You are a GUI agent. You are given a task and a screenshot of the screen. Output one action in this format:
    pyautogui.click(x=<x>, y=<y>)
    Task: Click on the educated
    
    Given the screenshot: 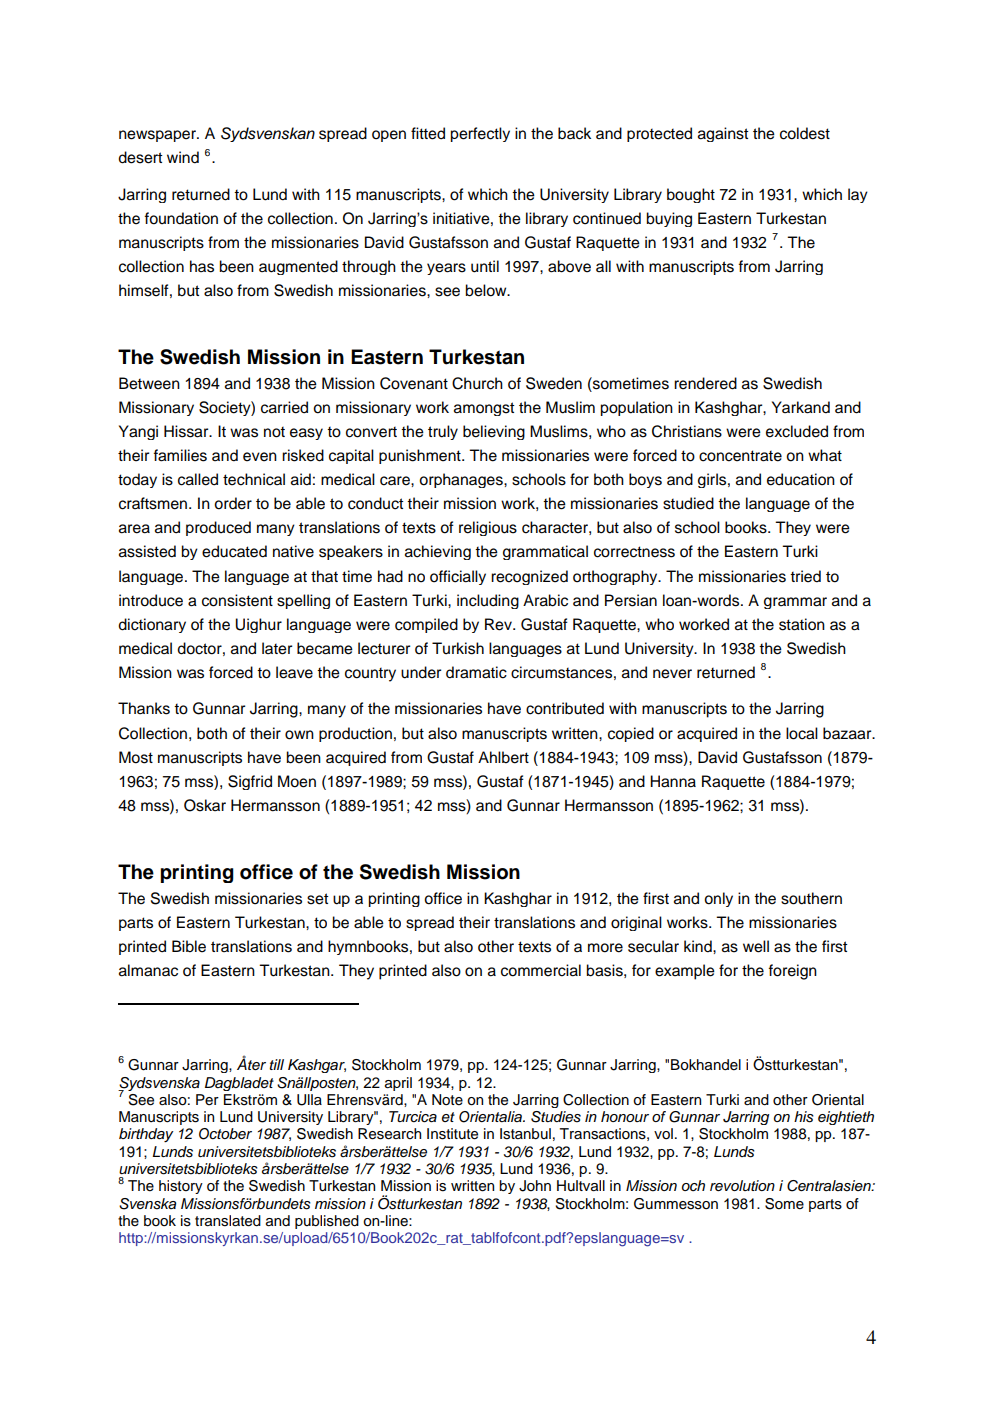 What is the action you would take?
    pyautogui.click(x=234, y=551)
